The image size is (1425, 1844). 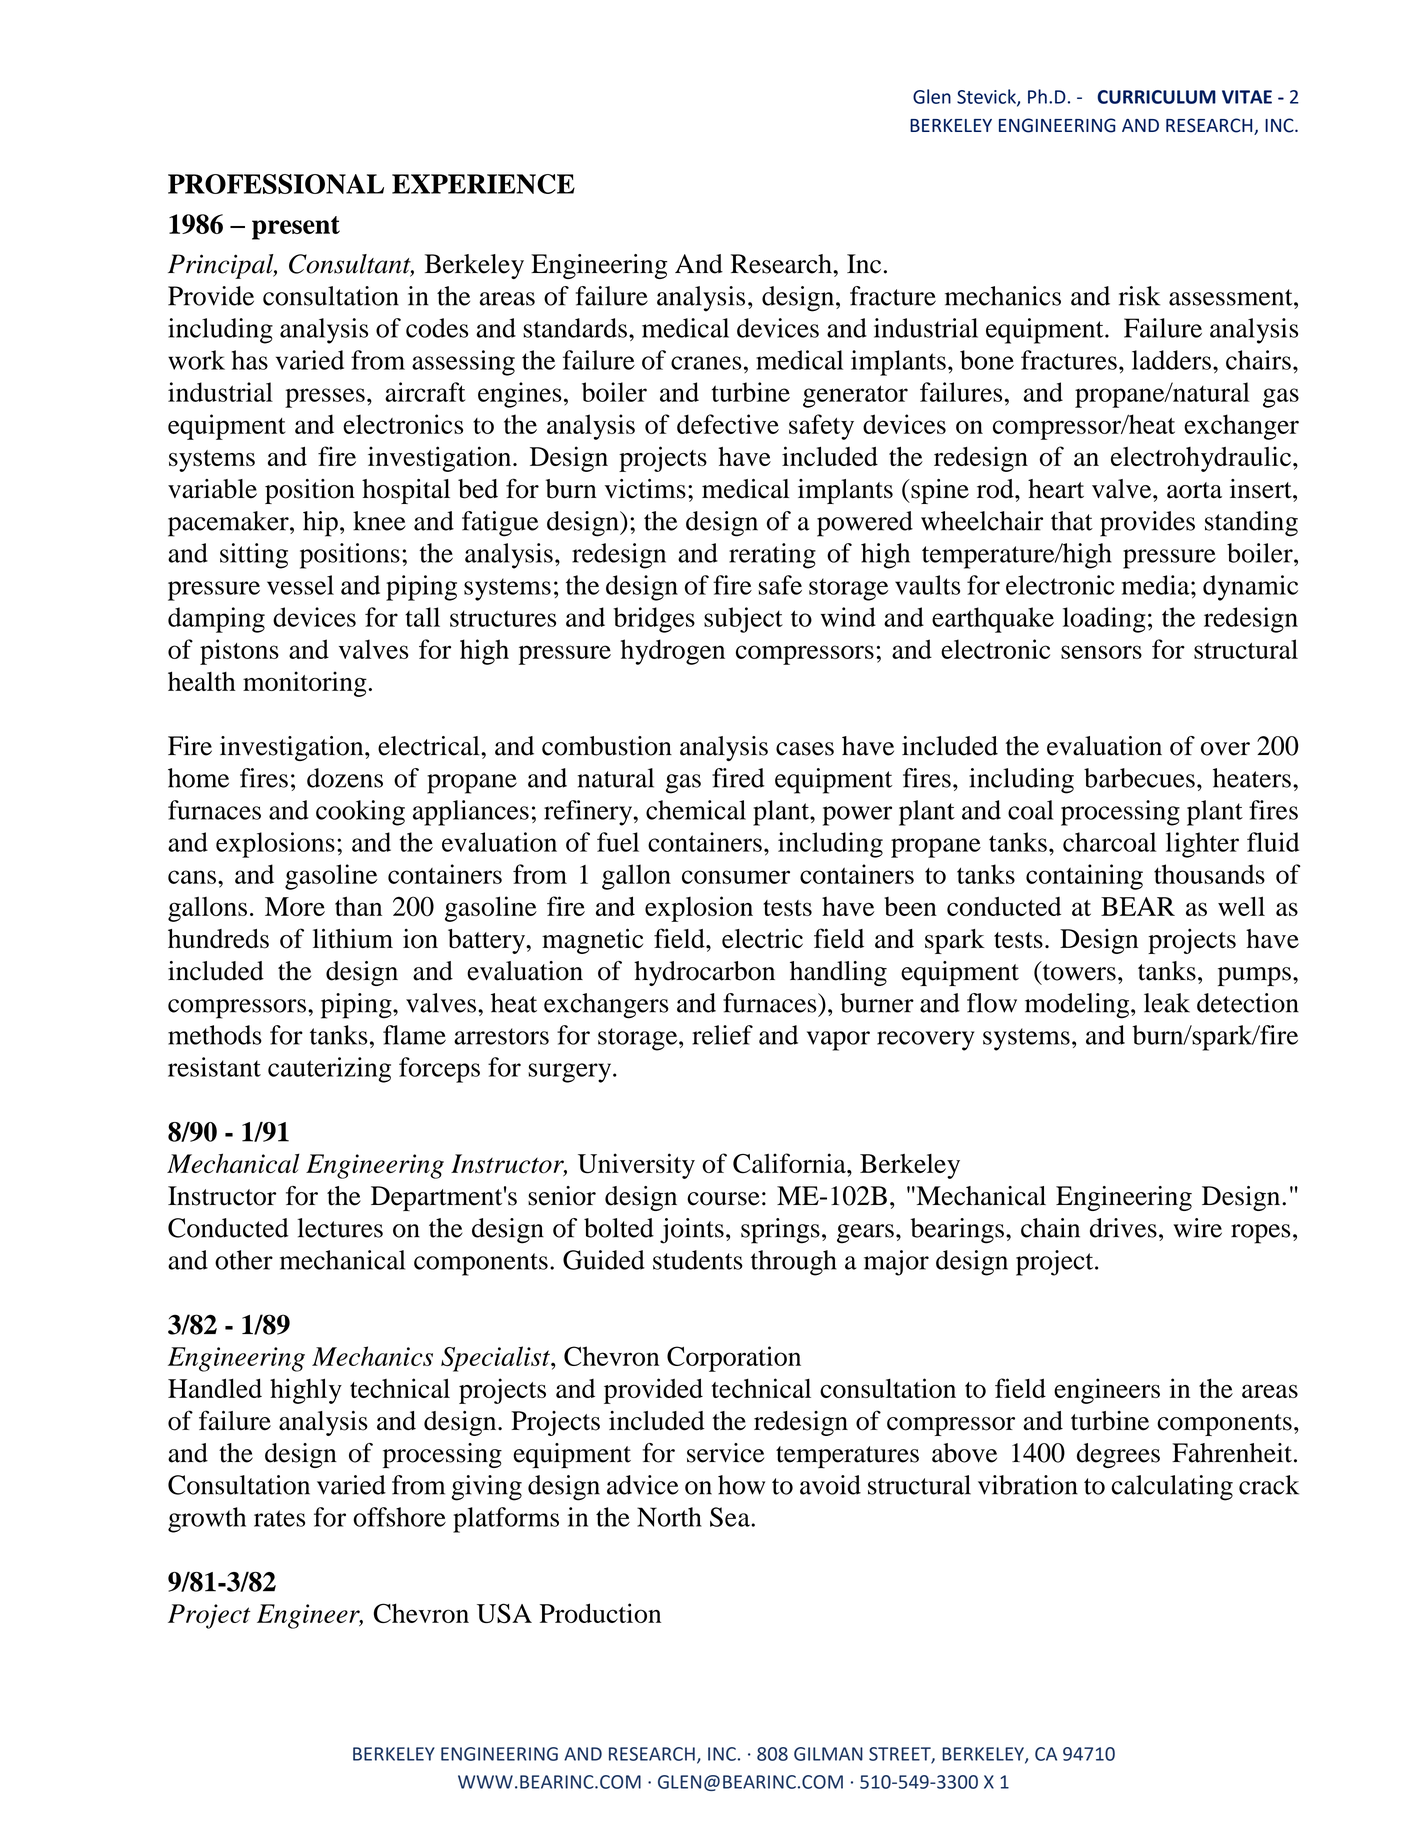 I want to click on PROFESSIONAL, so click(x=276, y=184).
